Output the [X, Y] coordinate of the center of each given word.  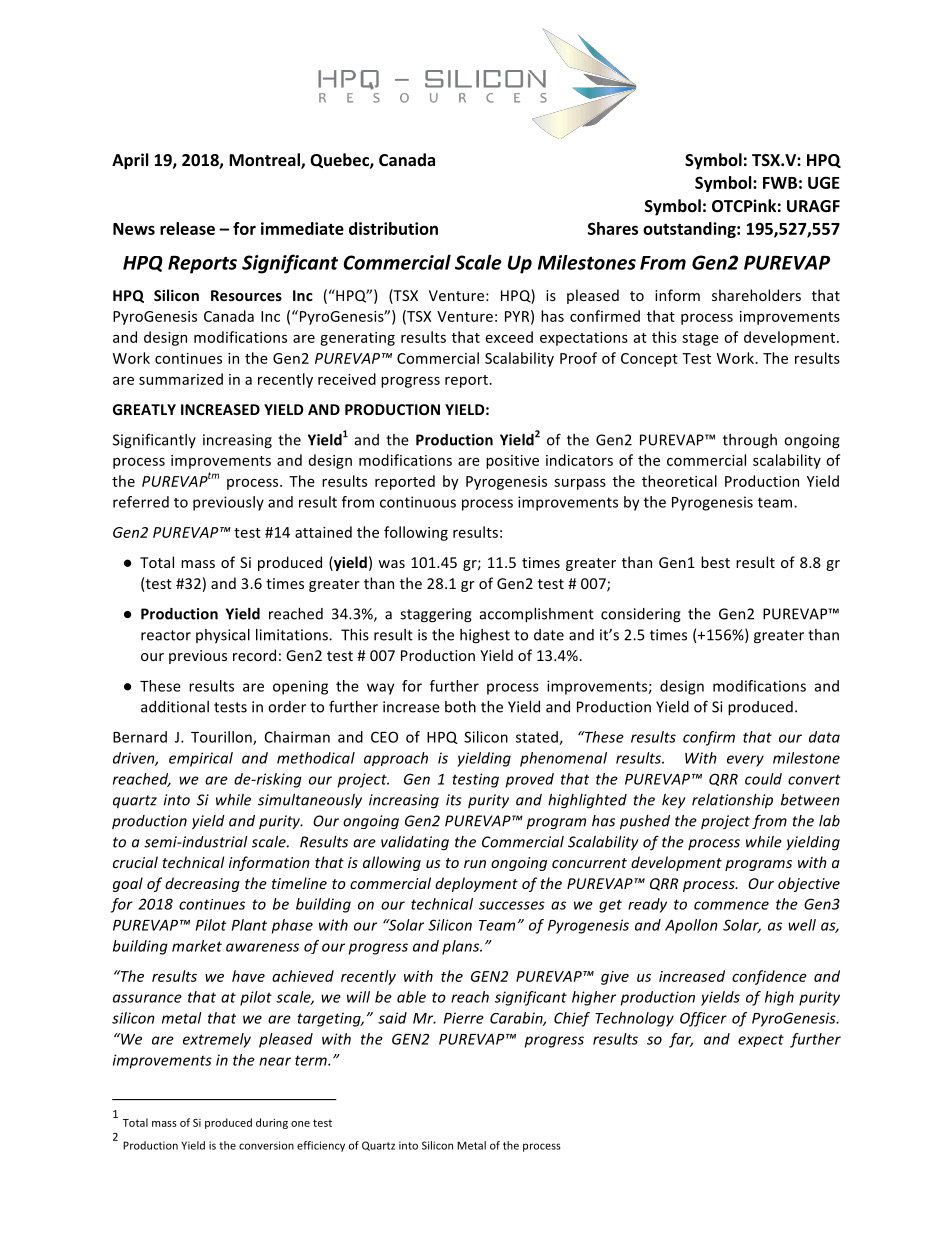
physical [223, 636]
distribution [393, 228]
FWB [780, 183]
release [187, 228]
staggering [436, 615]
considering [641, 615]
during [272, 1123]
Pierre [464, 1018]
